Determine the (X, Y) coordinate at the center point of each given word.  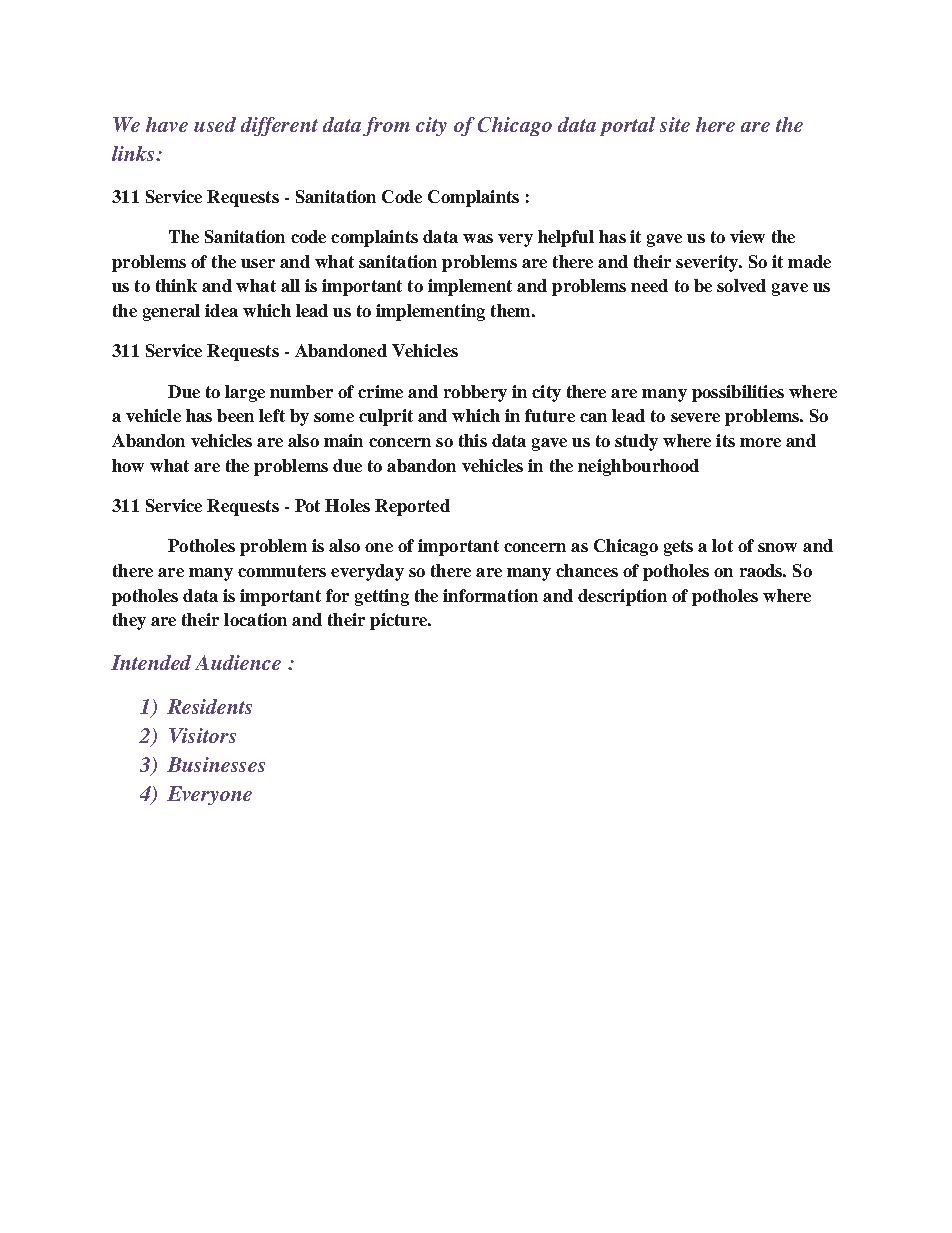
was (478, 238)
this (473, 440)
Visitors (202, 735)
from (386, 126)
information (490, 595)
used (215, 124)
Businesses (216, 764)
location (255, 619)
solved (741, 285)
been (235, 415)
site (675, 124)
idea (221, 310)
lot (722, 545)
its (725, 440)
